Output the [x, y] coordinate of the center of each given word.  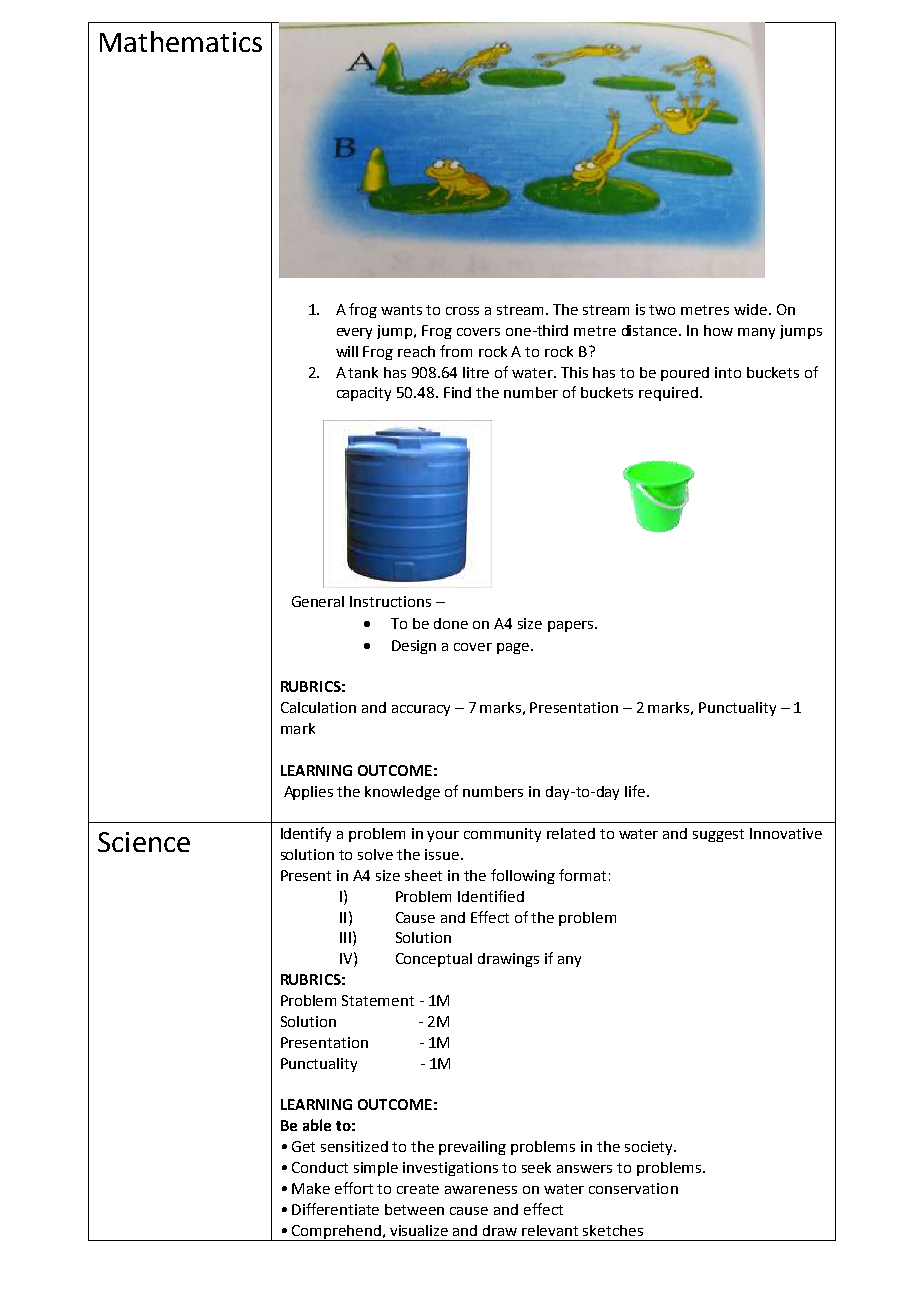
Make [311, 1188]
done [451, 623]
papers [572, 626]
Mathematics [181, 41]
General [318, 601]
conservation [633, 1188]
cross [462, 311]
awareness [481, 1190]
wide [750, 309]
